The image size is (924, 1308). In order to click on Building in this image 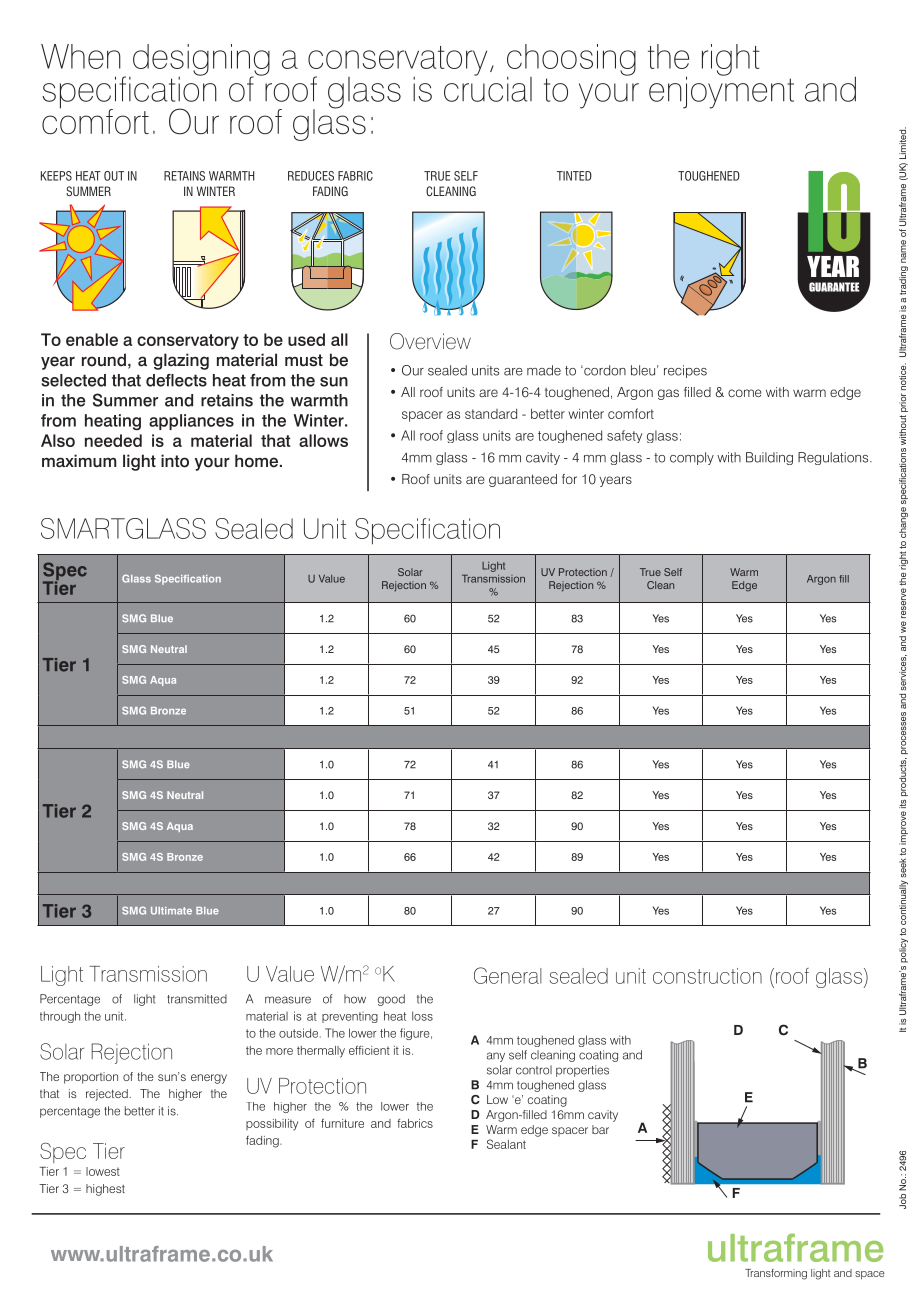, I will do `click(769, 458)`.
